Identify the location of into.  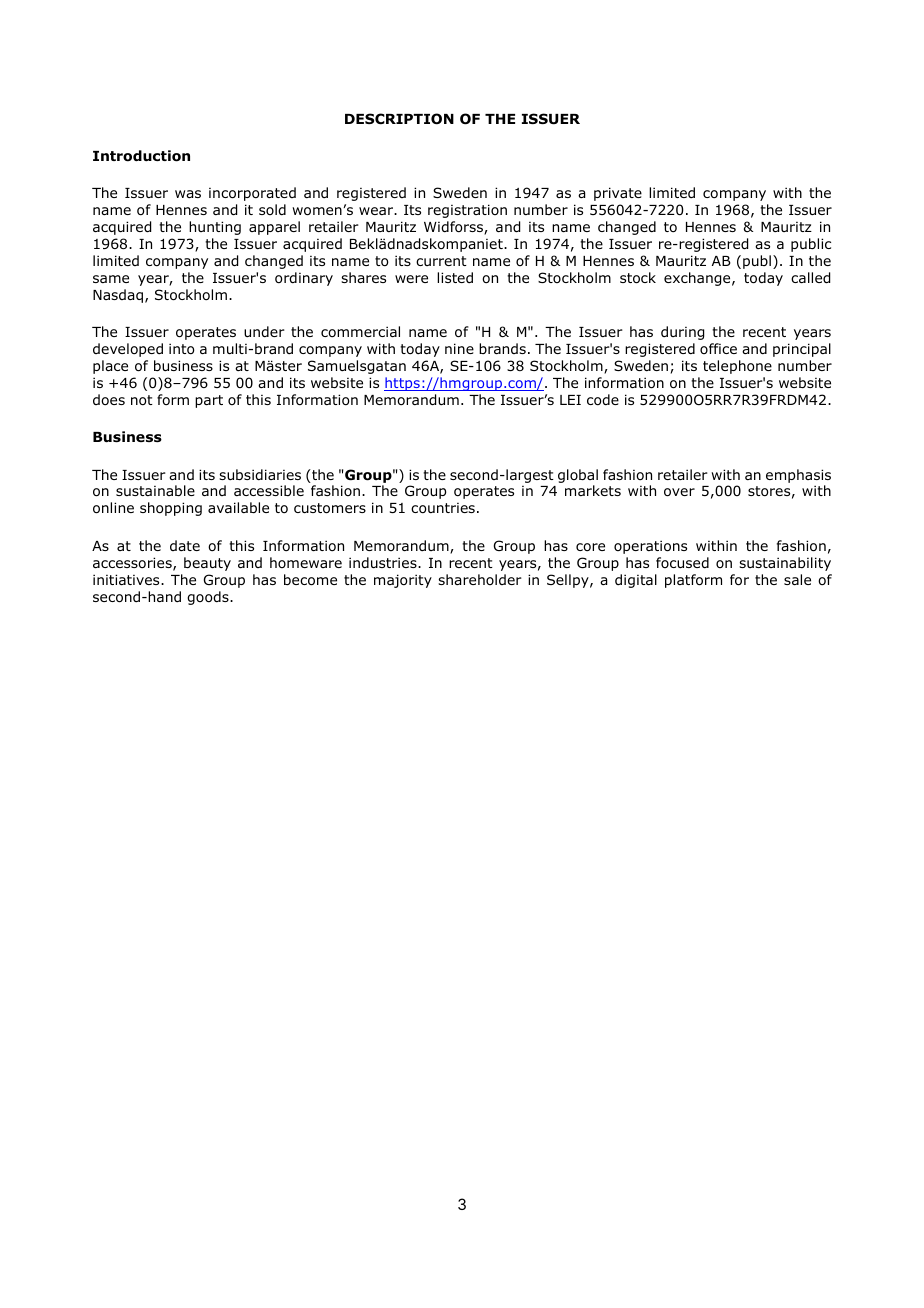
(182, 349).
